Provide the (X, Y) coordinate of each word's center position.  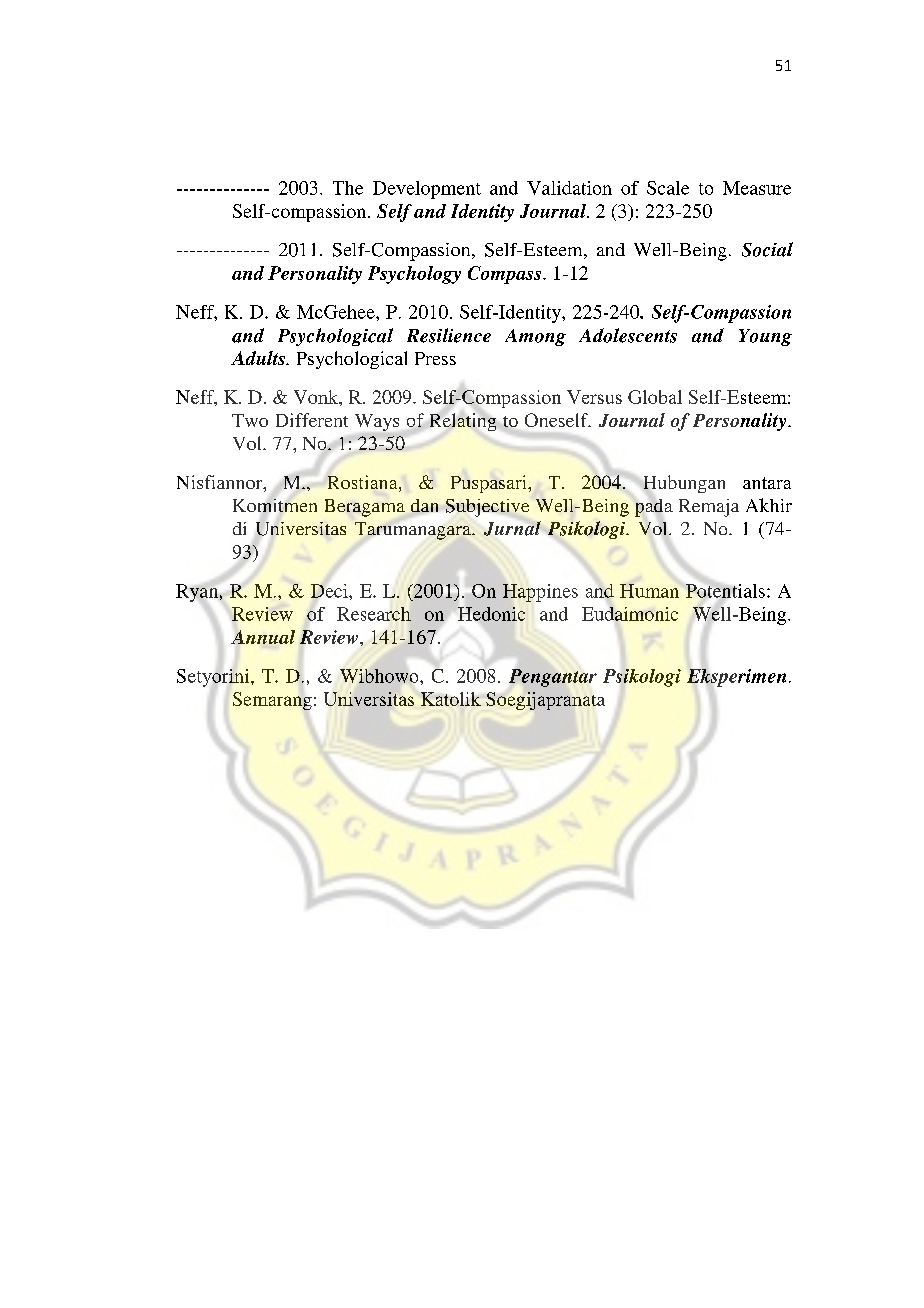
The (348, 188)
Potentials (725, 591)
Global (655, 397)
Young (765, 337)
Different (312, 420)
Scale (668, 188)
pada (654, 508)
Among (535, 337)
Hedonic (491, 614)
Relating (463, 422)
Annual (263, 637)
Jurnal (512, 528)
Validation (569, 188)
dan (424, 505)
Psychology (414, 275)
